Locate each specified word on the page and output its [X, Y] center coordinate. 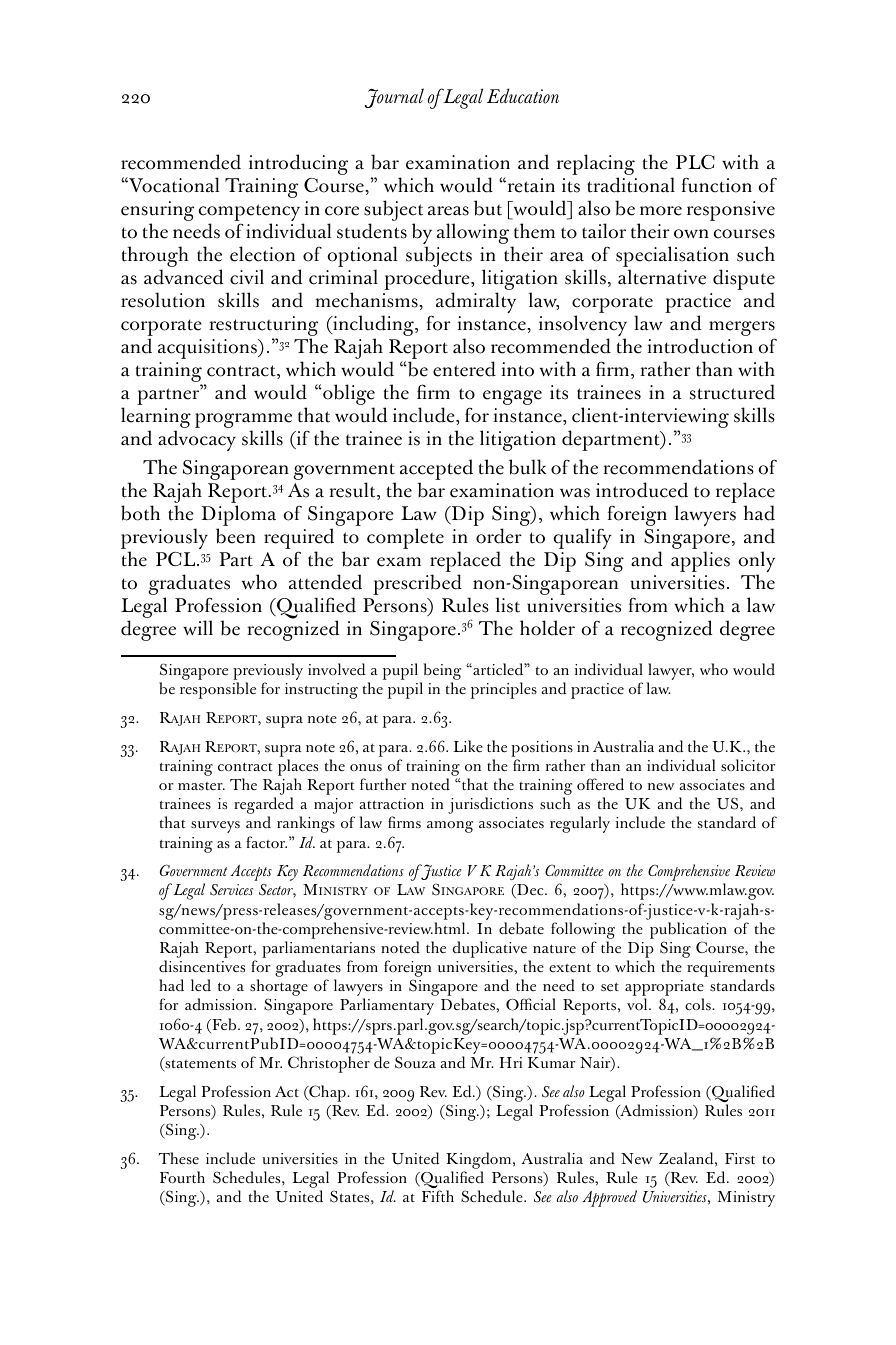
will [198, 627]
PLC [695, 162]
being [441, 673]
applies [700, 561]
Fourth [182, 1177]
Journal [394, 98]
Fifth [438, 1196]
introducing [298, 164]
